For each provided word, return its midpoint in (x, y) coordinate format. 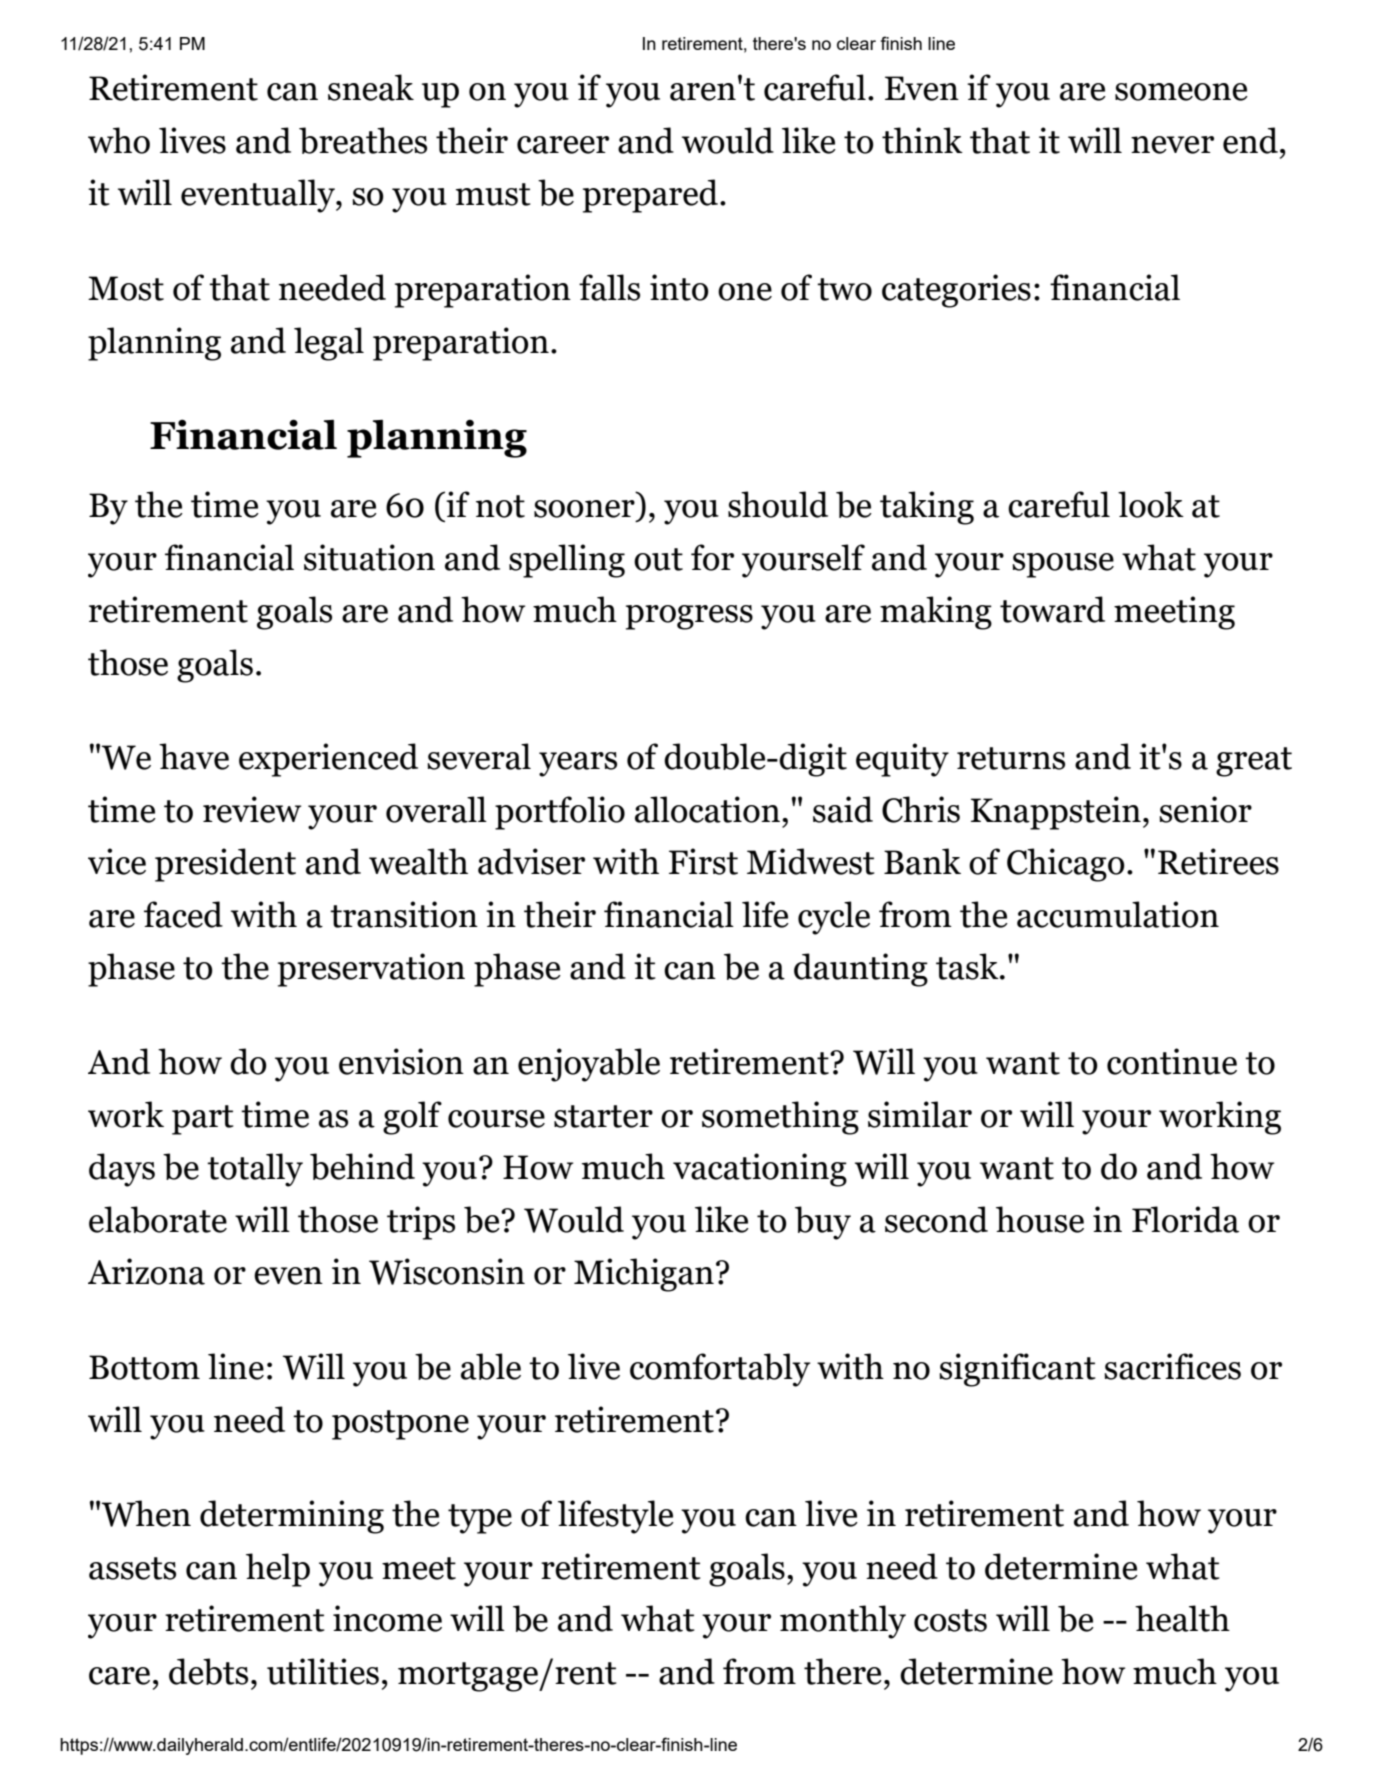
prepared (650, 196)
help (278, 1570)
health (1182, 1618)
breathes (363, 140)
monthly (843, 1622)
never (1172, 145)
